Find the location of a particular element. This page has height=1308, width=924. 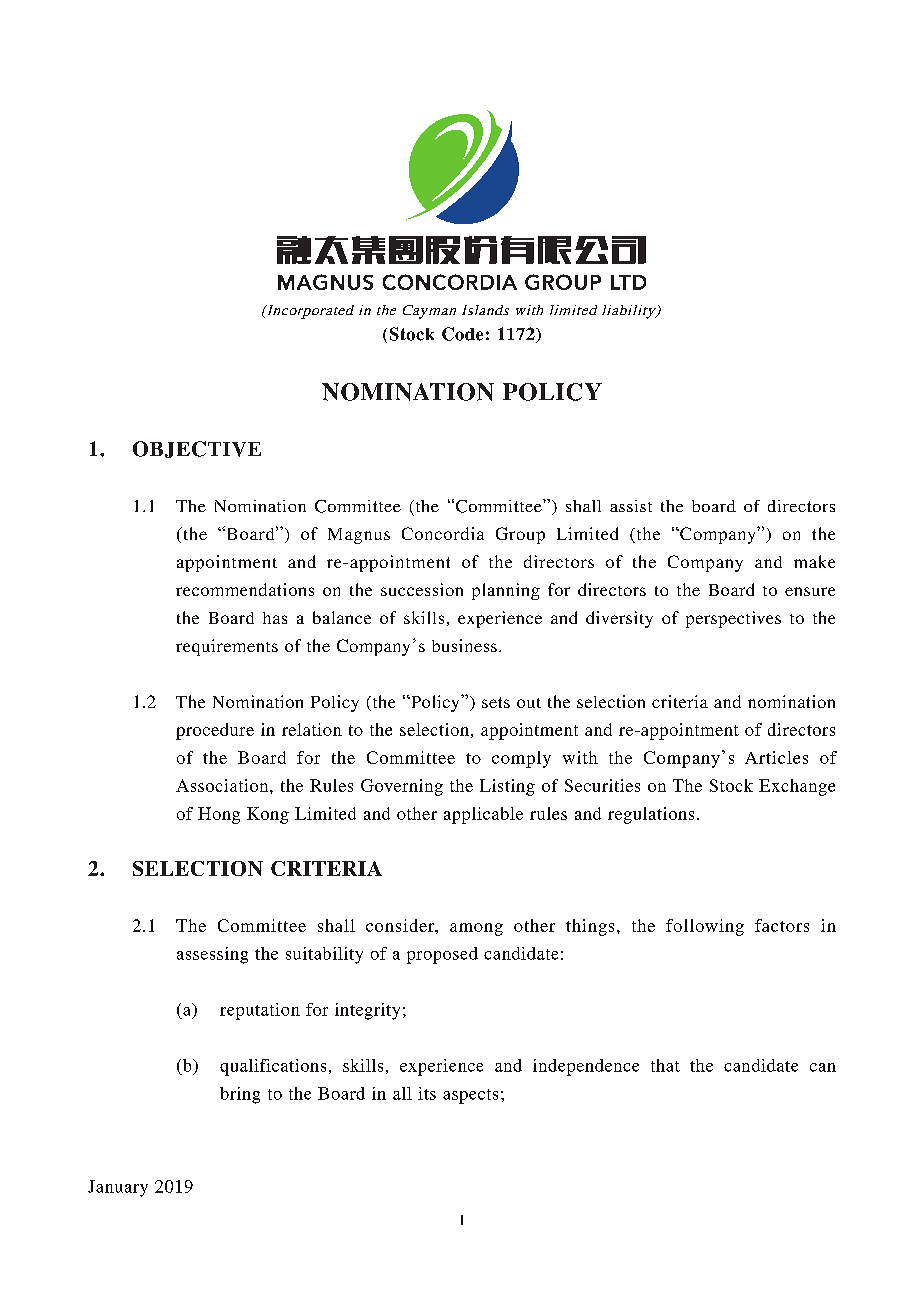

Association is located at coordinates (223, 785).
